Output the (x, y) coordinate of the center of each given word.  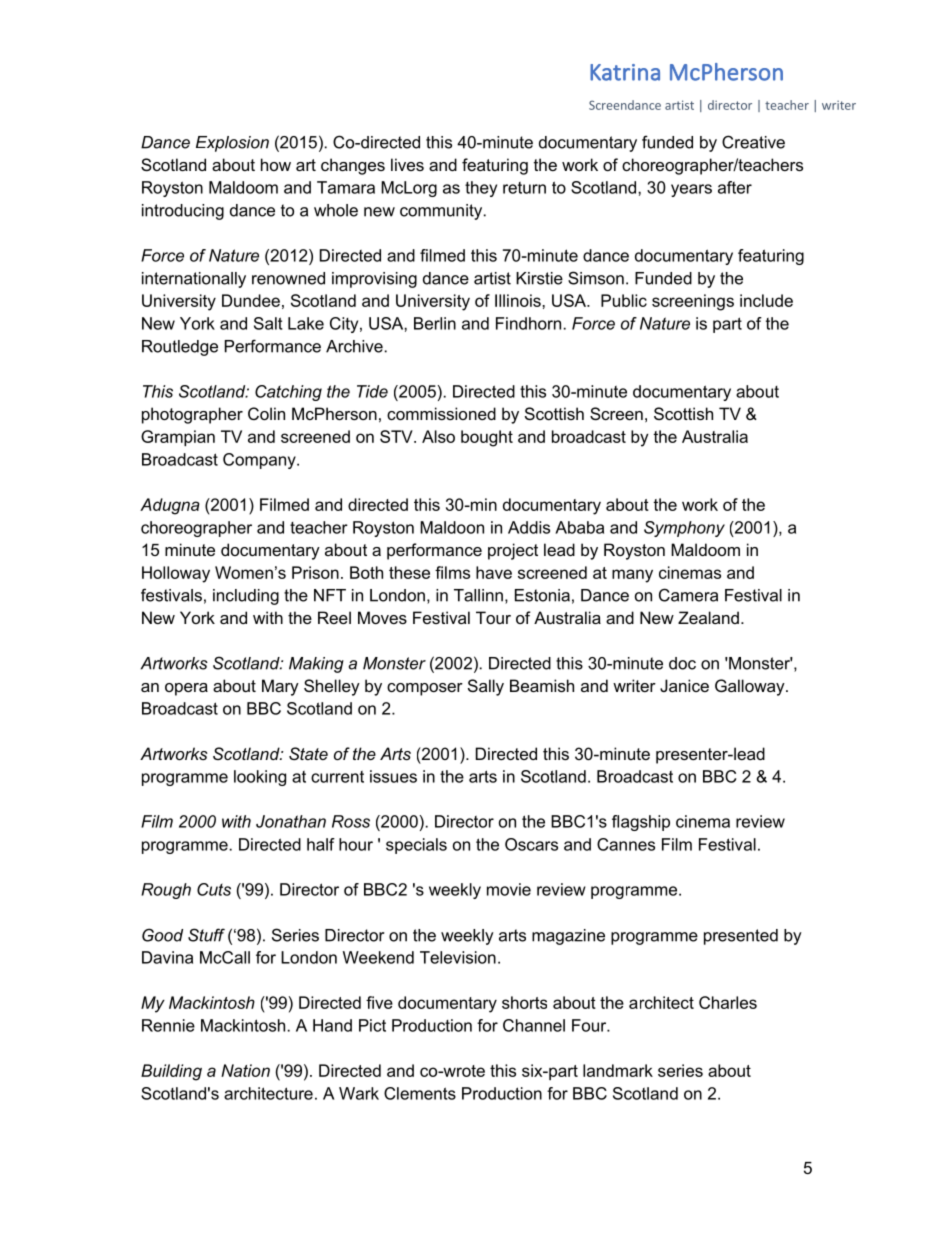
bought (487, 438)
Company (260, 461)
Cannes (626, 844)
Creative (753, 142)
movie (509, 889)
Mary (280, 687)
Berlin (435, 323)
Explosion (232, 144)
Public (624, 300)
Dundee (251, 300)
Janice (684, 685)
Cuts (214, 889)
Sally (486, 687)
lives (407, 164)
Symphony (684, 529)
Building (171, 1072)
